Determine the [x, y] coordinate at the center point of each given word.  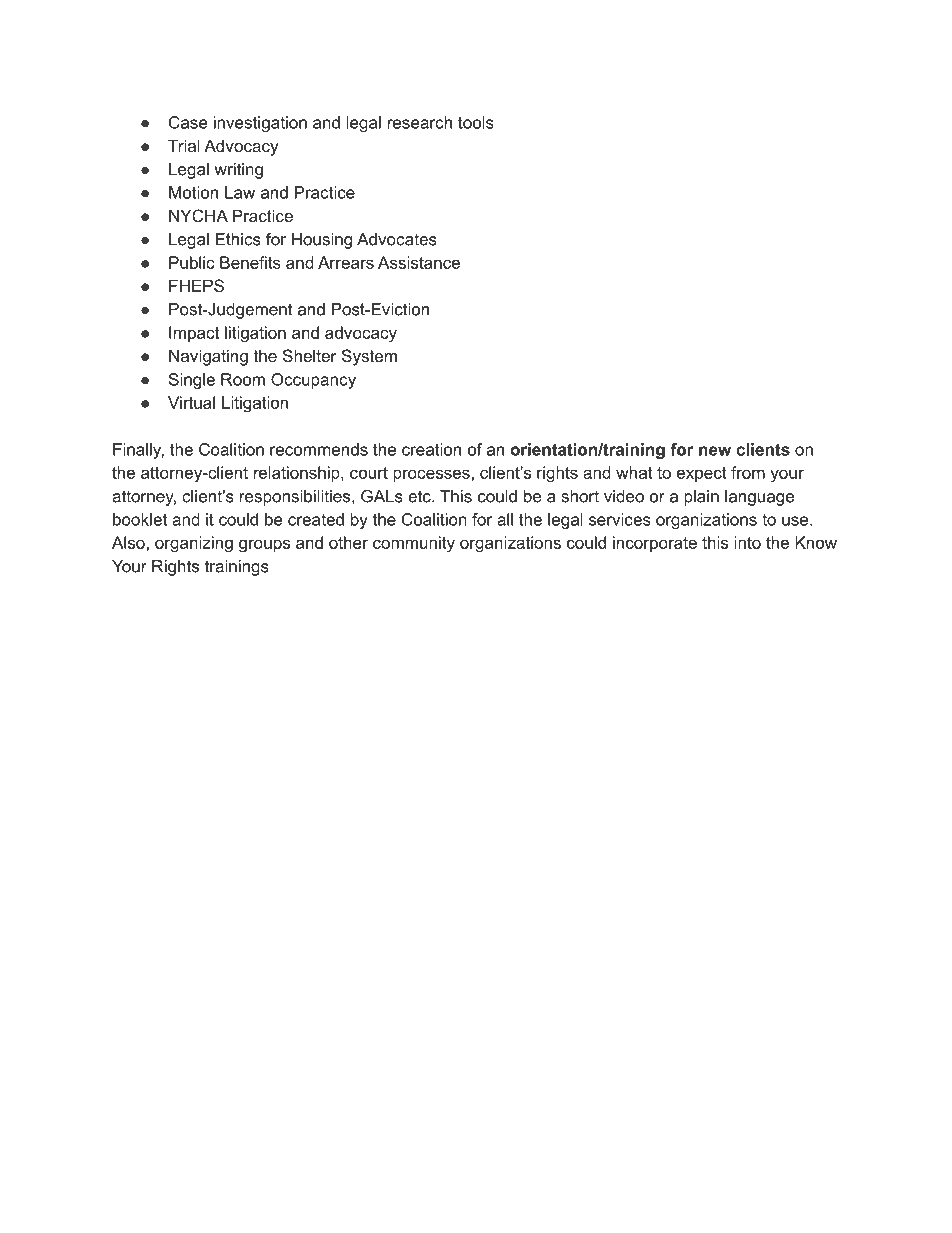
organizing [194, 544]
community [414, 544]
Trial [184, 145]
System [369, 357]
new [715, 451]
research [420, 122]
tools [476, 122]
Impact [194, 334]
